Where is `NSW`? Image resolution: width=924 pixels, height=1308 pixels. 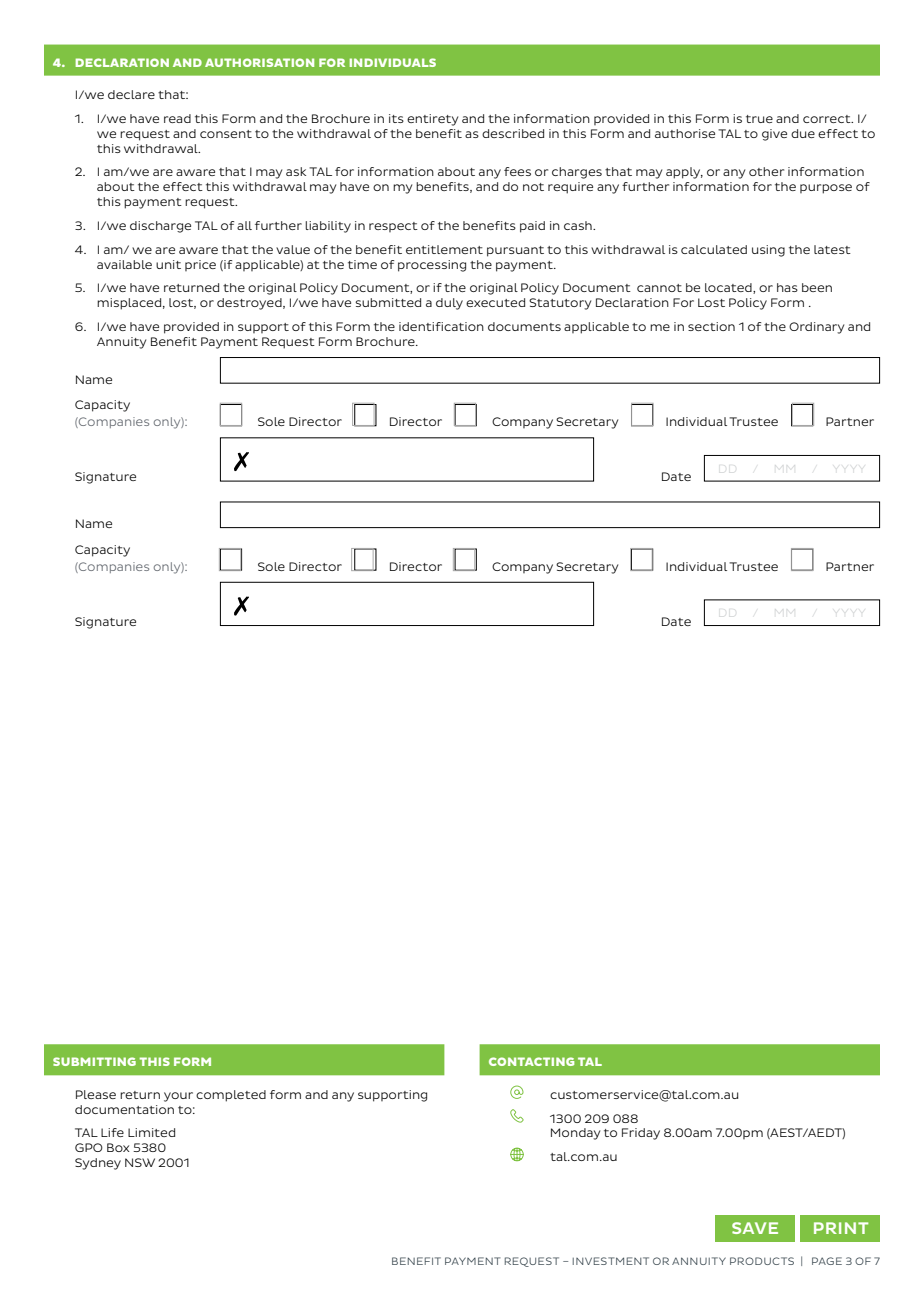
NSW is located at coordinates (140, 1162).
